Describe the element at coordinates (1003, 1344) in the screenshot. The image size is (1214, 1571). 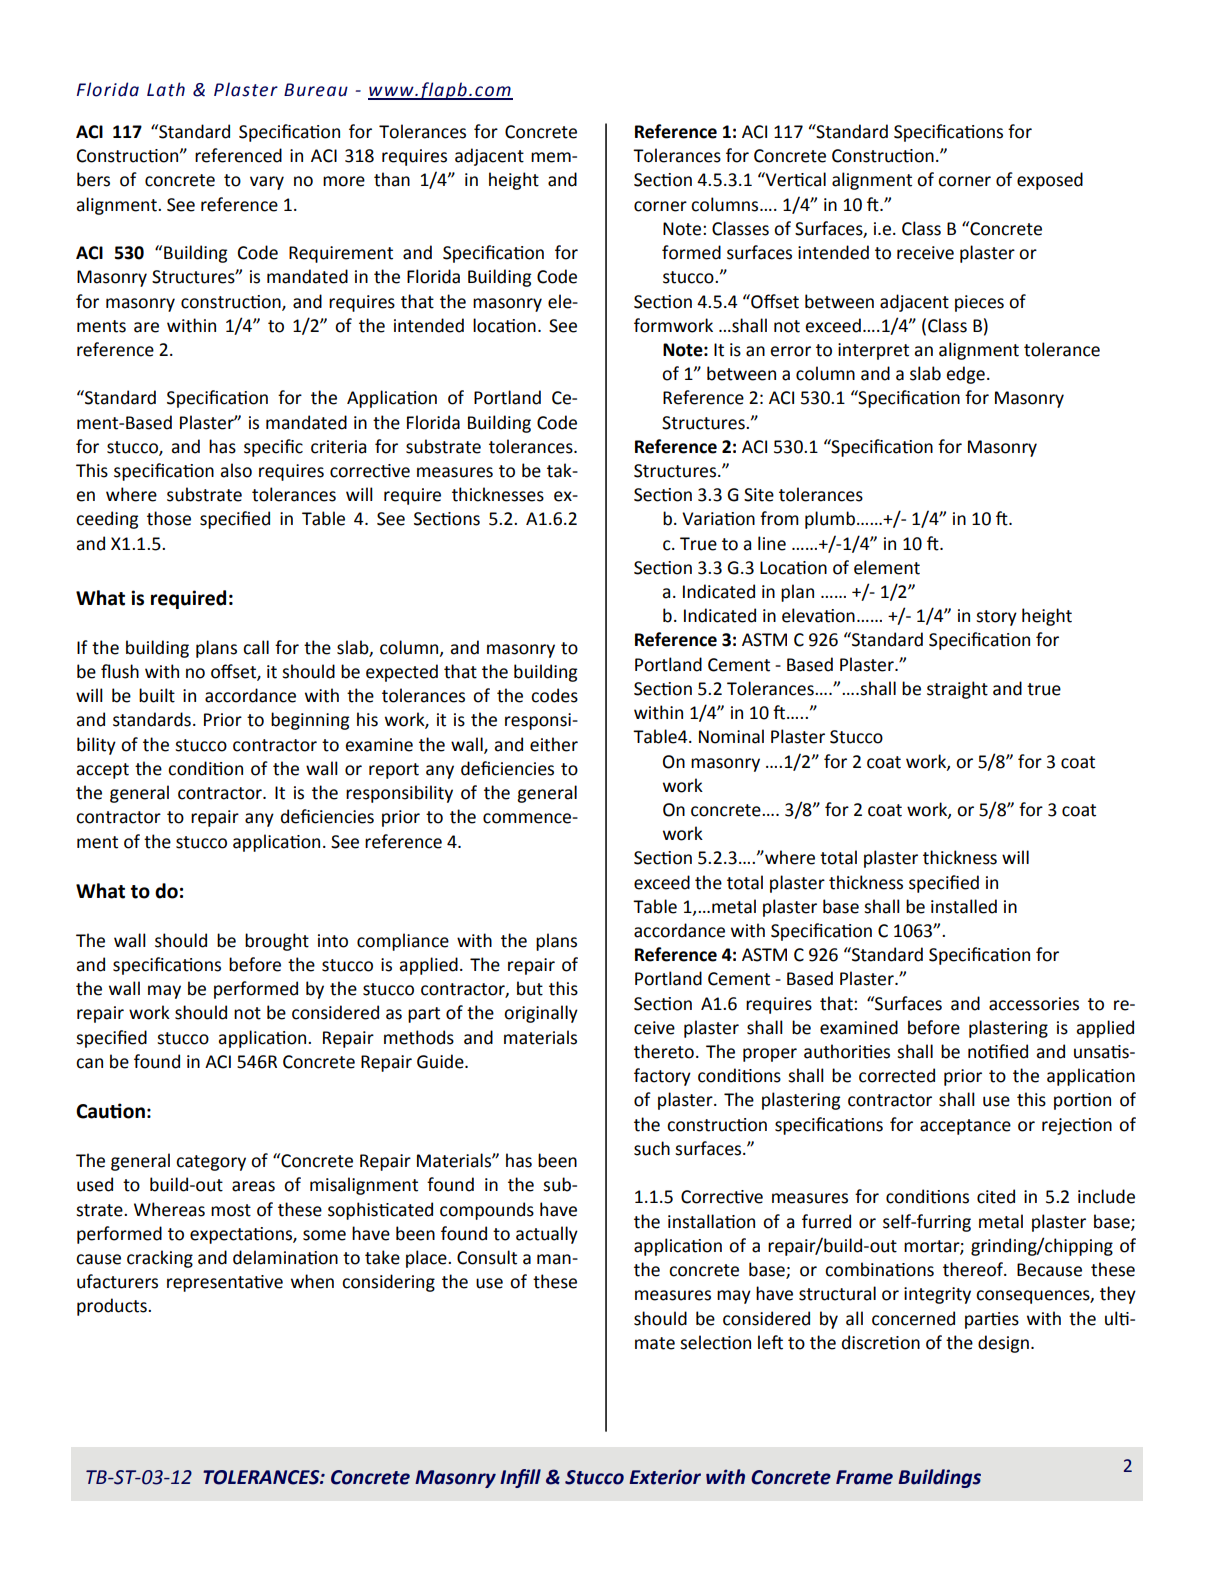
I see `design` at that location.
